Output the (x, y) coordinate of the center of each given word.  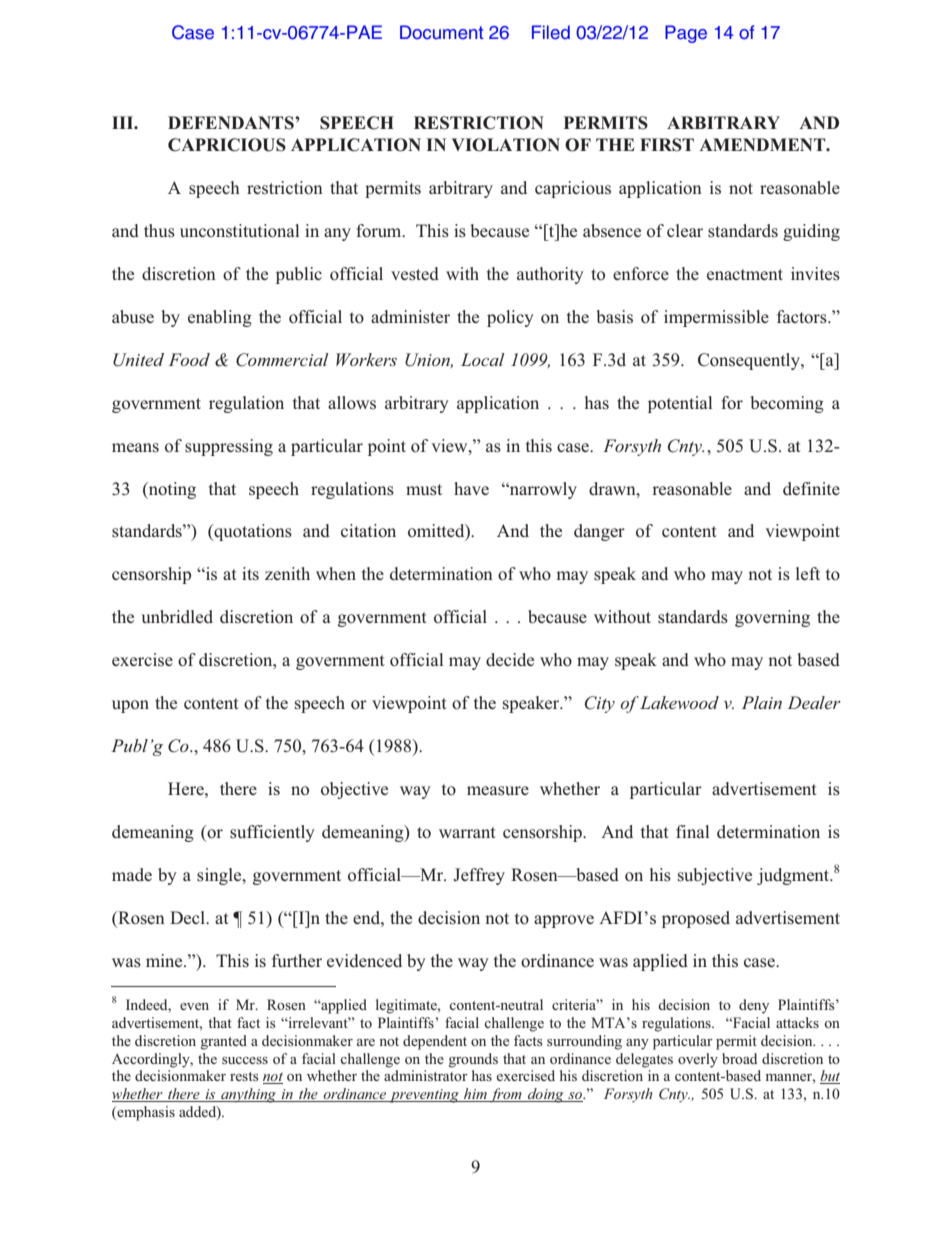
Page (686, 34)
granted (224, 1042)
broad (739, 1058)
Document (441, 32)
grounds (473, 1060)
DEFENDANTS (232, 123)
